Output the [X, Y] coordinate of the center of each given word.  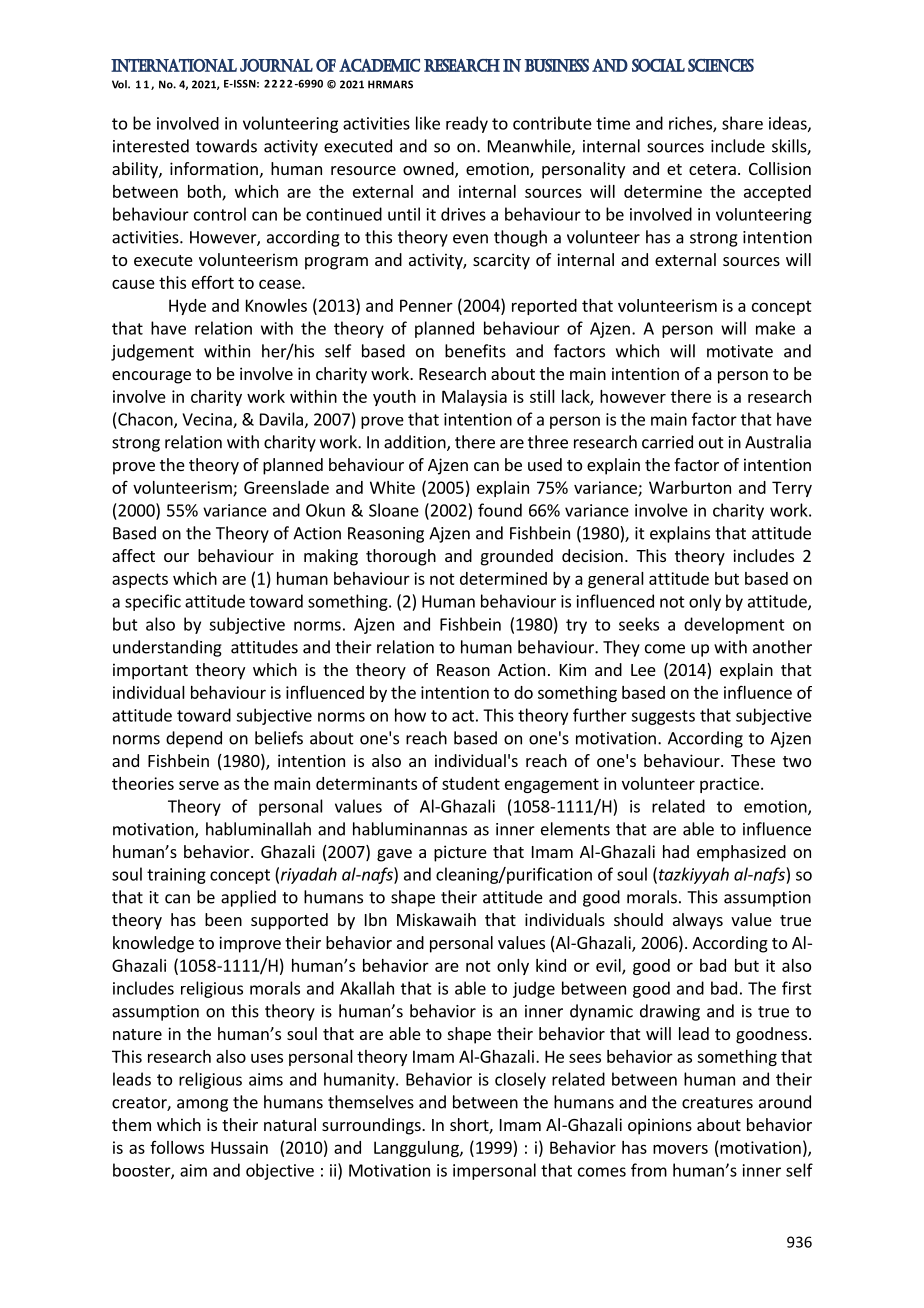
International [174, 65]
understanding [167, 648]
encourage [151, 377]
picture [460, 853]
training [176, 876]
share [742, 123]
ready [467, 124]
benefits [475, 351]
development [734, 625]
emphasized [741, 853]
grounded [517, 557]
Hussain [239, 1147]
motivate [740, 351]
